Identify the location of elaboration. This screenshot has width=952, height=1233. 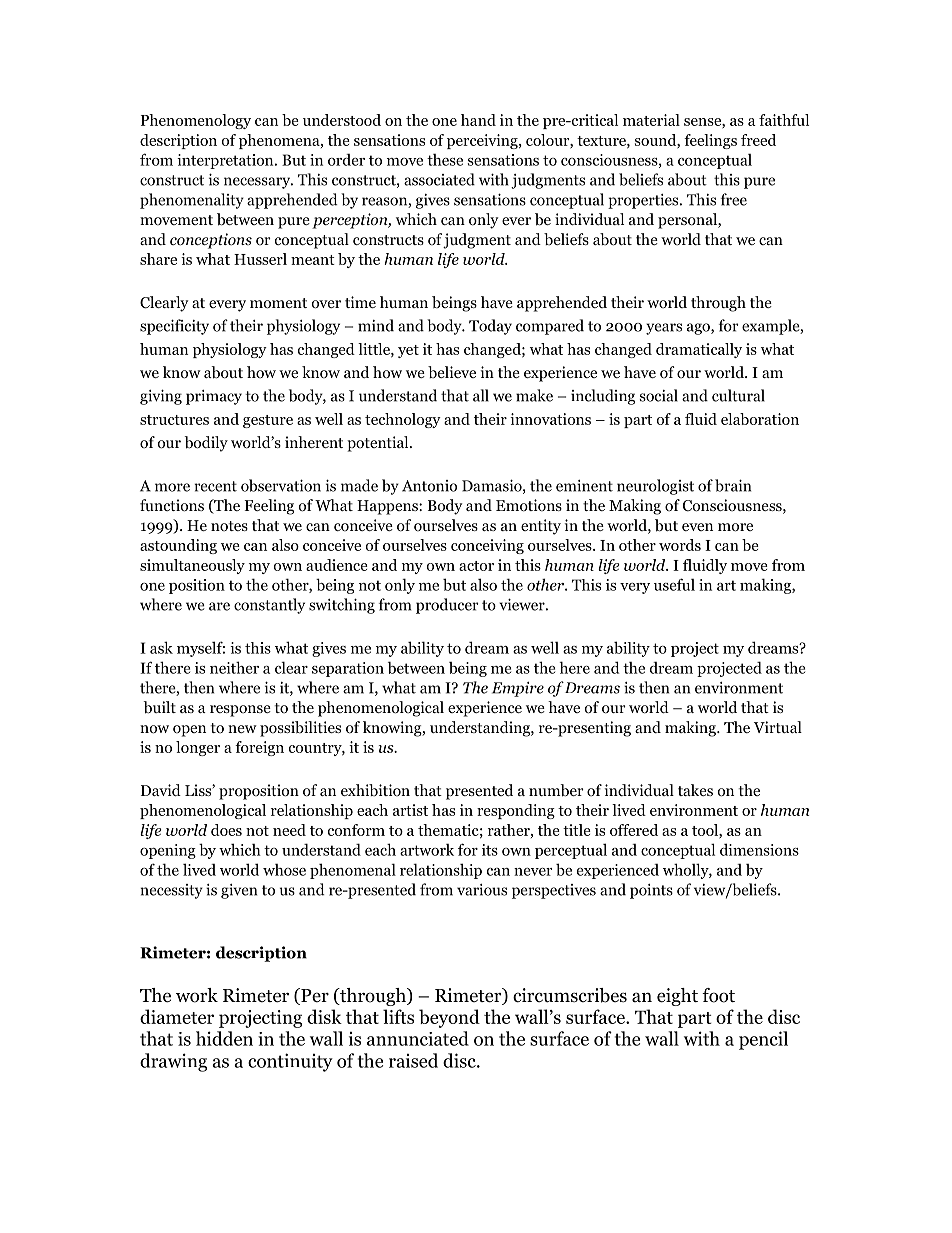
(760, 419).
